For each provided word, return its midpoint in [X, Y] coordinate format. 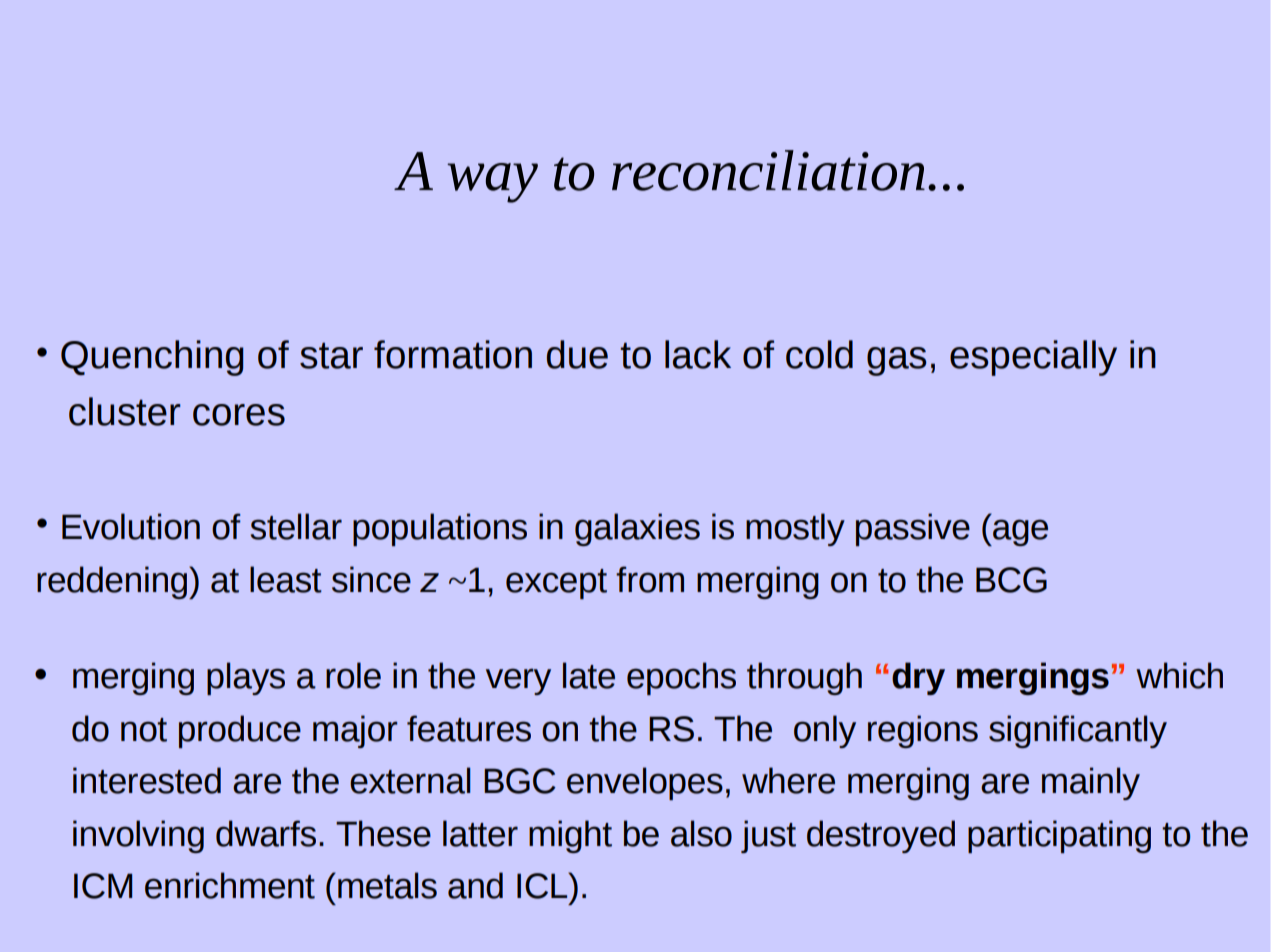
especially [1033, 358]
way [492, 183]
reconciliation [768, 170]
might [570, 836]
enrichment [230, 885]
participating [1059, 836]
